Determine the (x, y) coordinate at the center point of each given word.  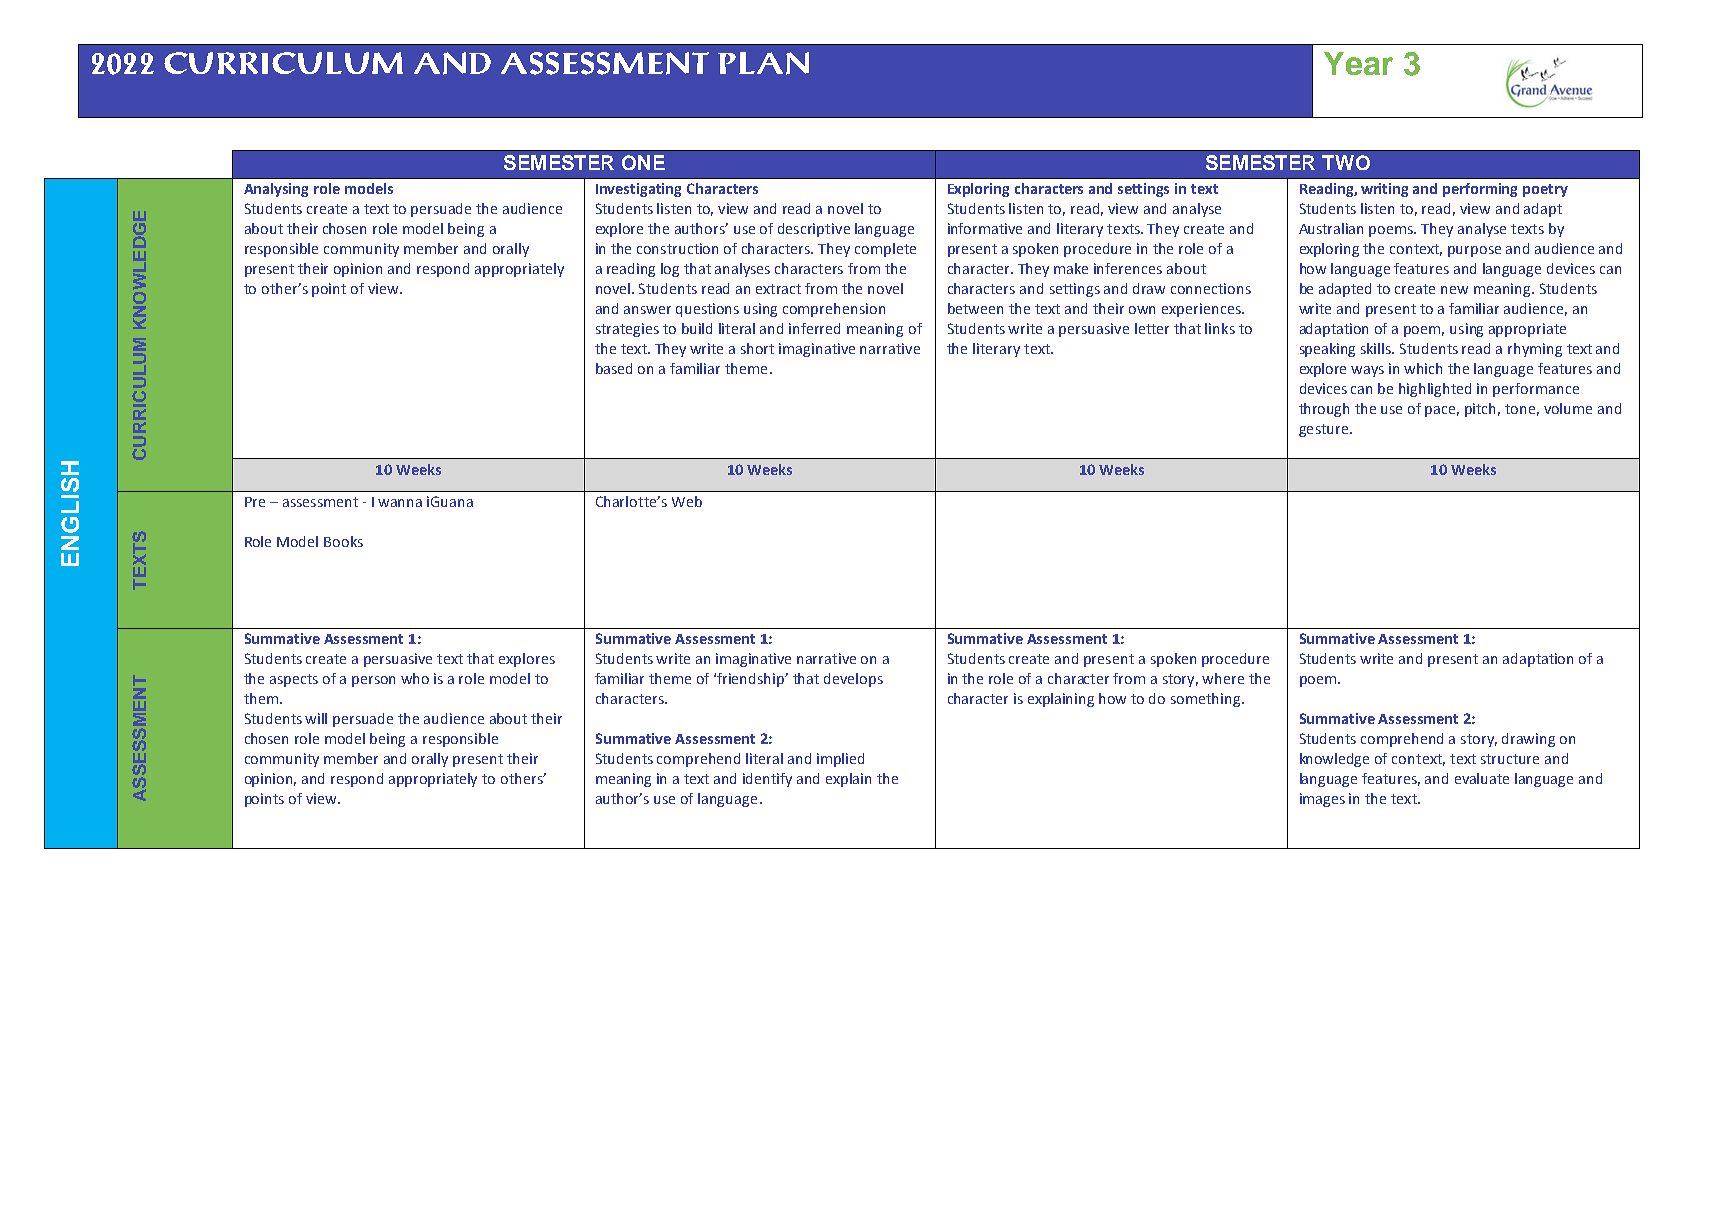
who (415, 678)
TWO (1346, 162)
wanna (400, 503)
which (1423, 368)
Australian (1331, 228)
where (1223, 678)
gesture (1323, 430)
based (614, 368)
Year (1358, 63)
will (316, 718)
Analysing (276, 190)
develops (853, 680)
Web (687, 501)
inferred (814, 328)
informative (985, 228)
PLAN (763, 63)
